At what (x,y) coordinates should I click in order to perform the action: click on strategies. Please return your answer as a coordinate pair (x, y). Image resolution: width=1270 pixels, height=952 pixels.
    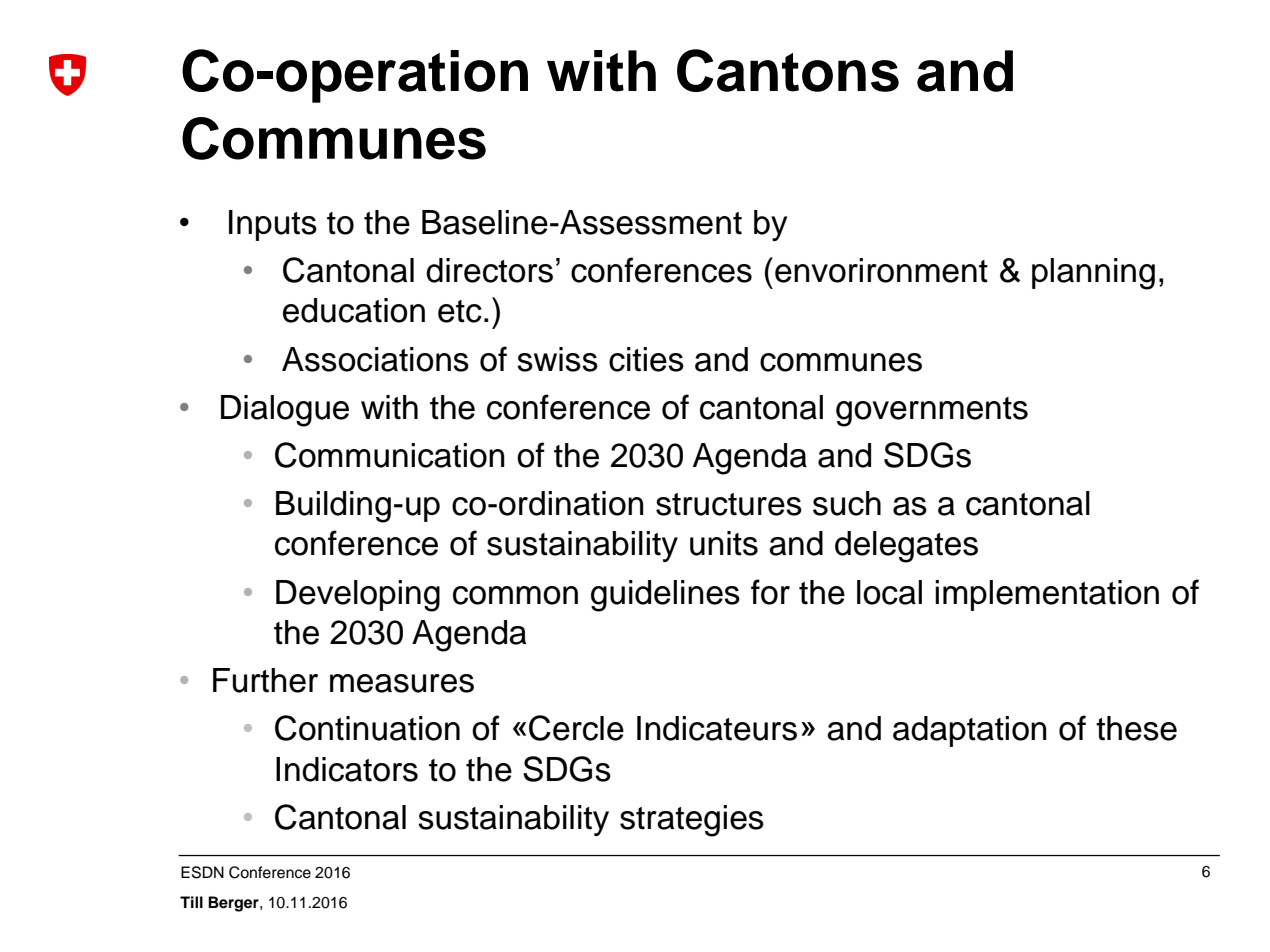
    Looking at the image, I should click on (692, 821).
